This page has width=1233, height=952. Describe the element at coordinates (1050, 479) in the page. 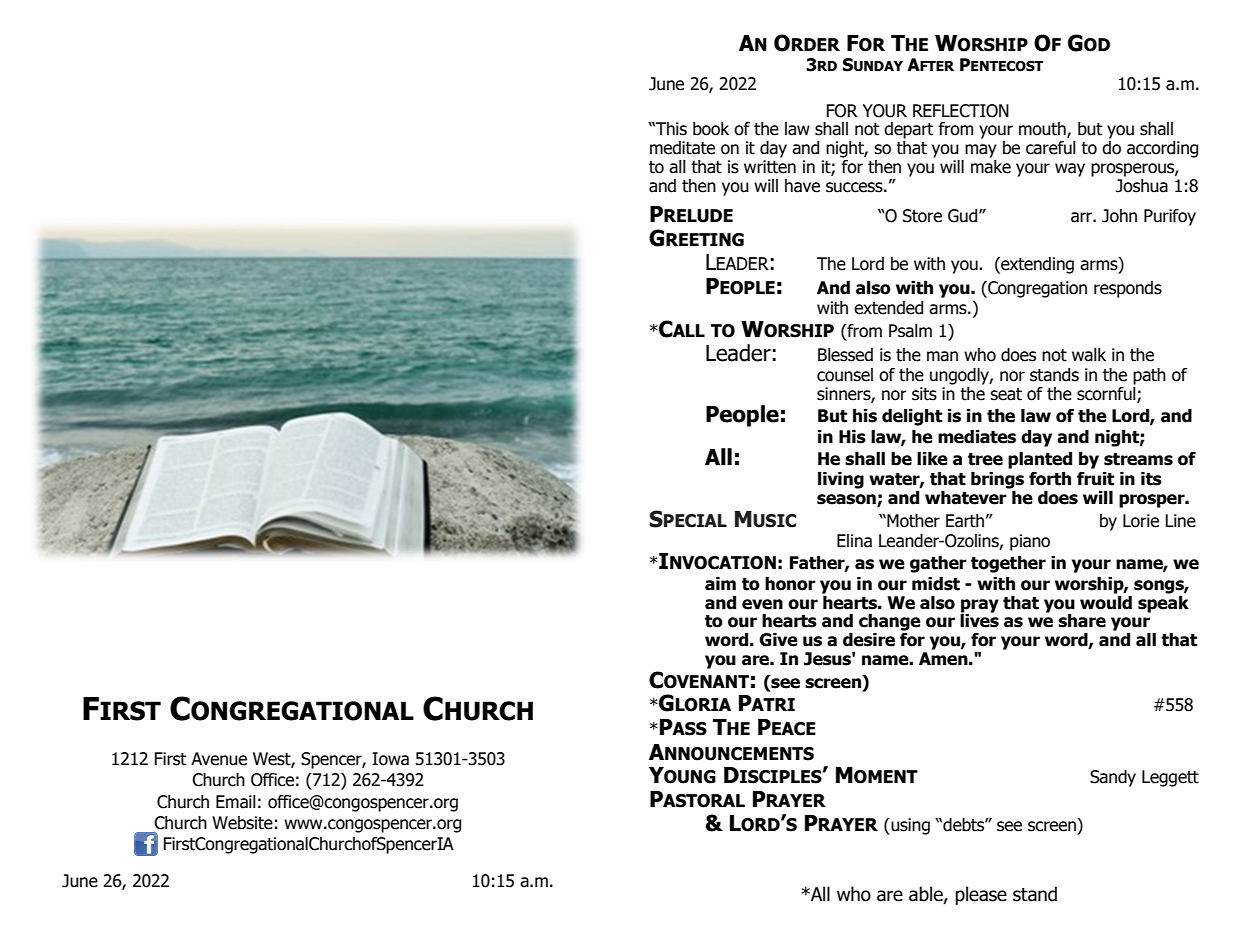

I see `forth` at that location.
